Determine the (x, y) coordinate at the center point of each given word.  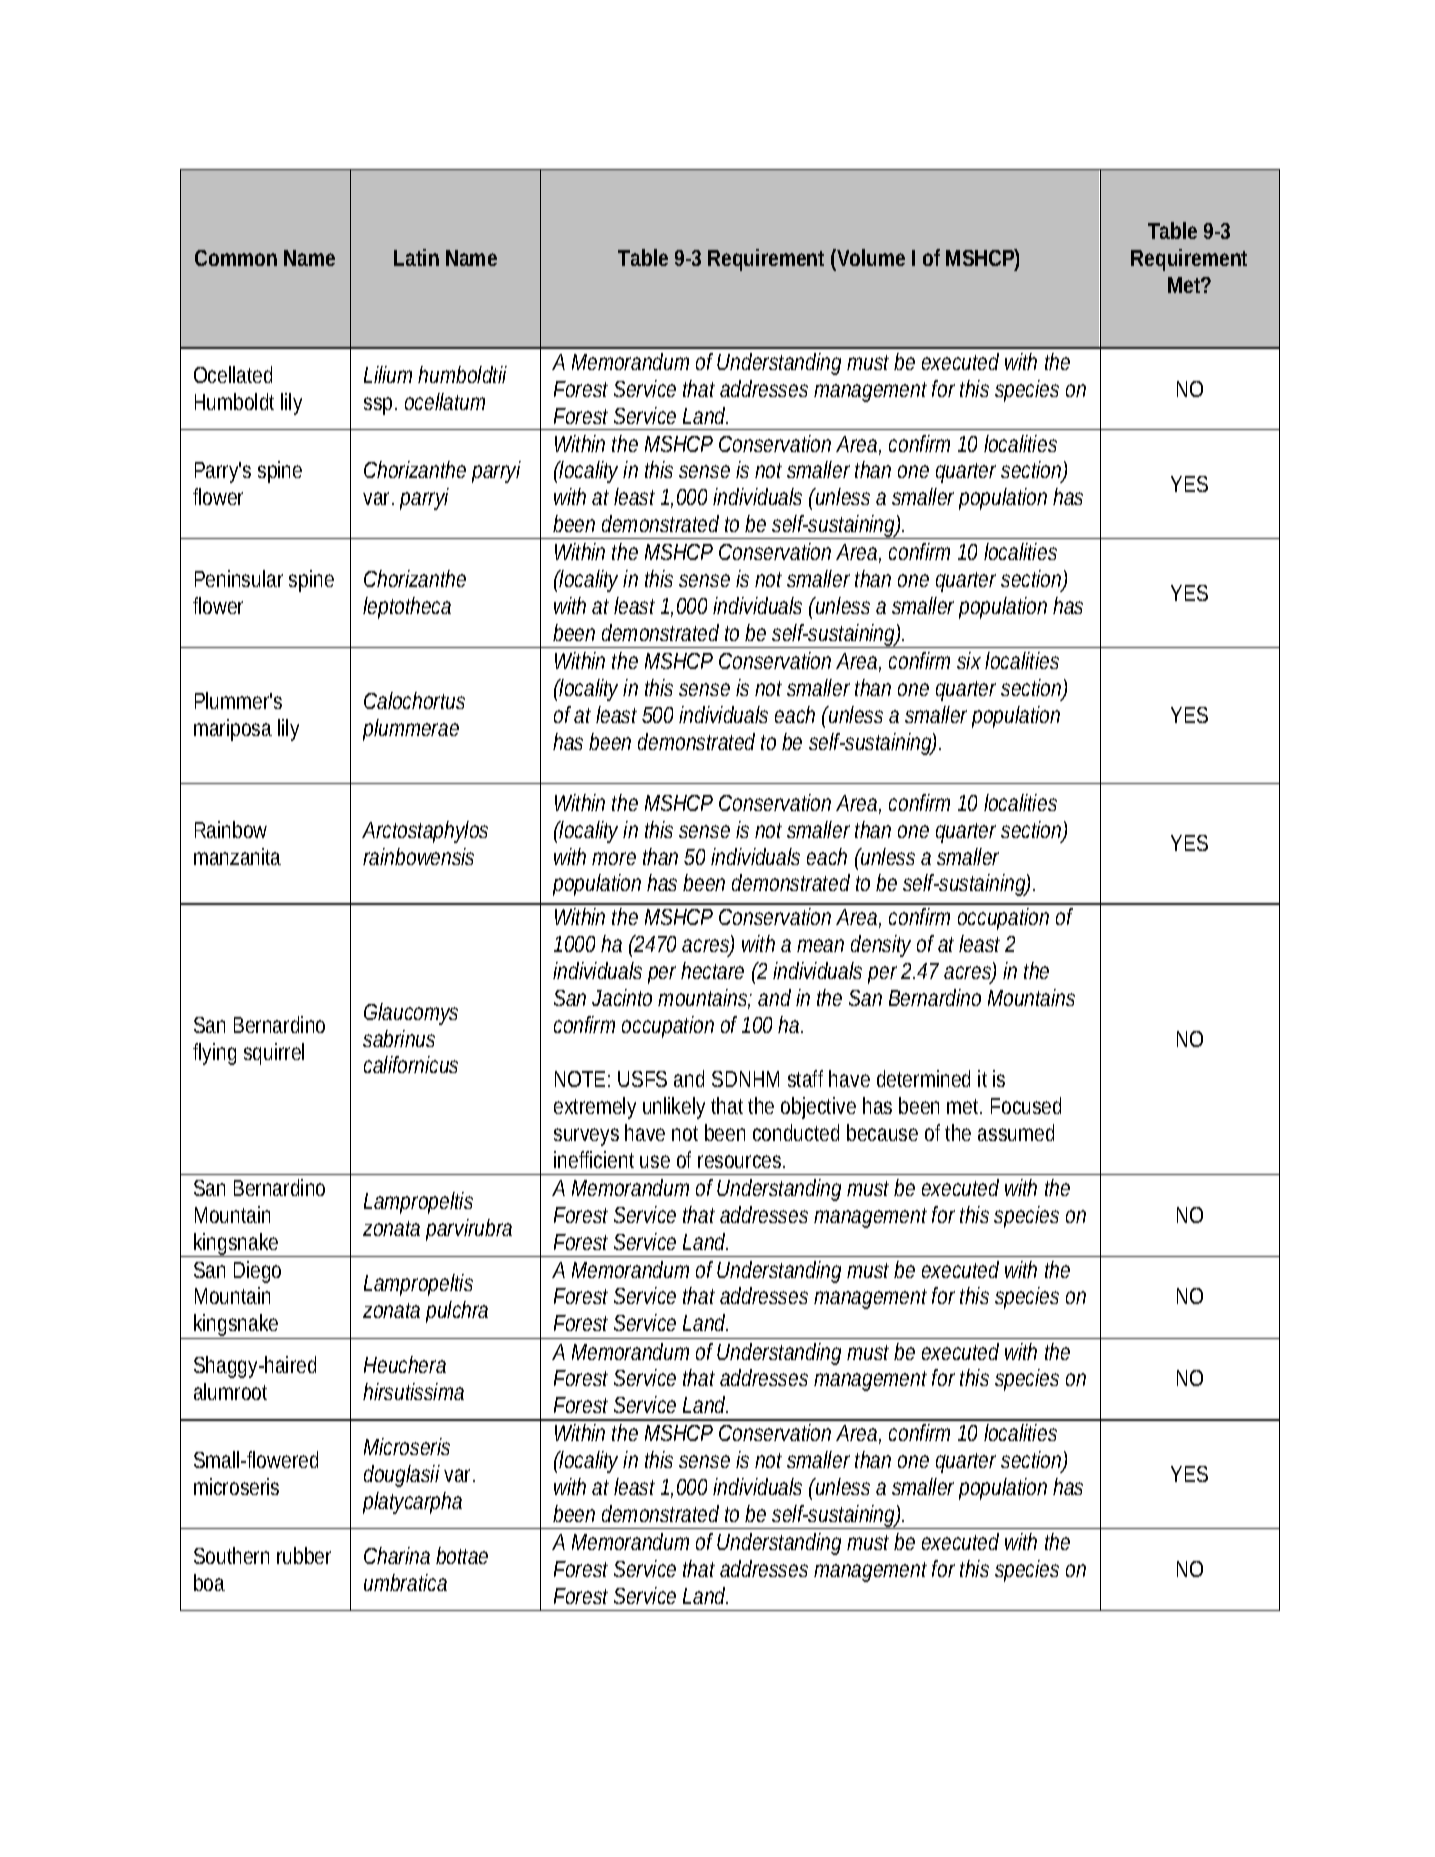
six (969, 660)
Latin (416, 257)
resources (741, 1161)
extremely (595, 1108)
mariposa (233, 730)
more (614, 858)
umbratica (405, 1582)
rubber (304, 1555)
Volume (870, 257)
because (882, 1132)
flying (214, 1054)
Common (236, 258)
